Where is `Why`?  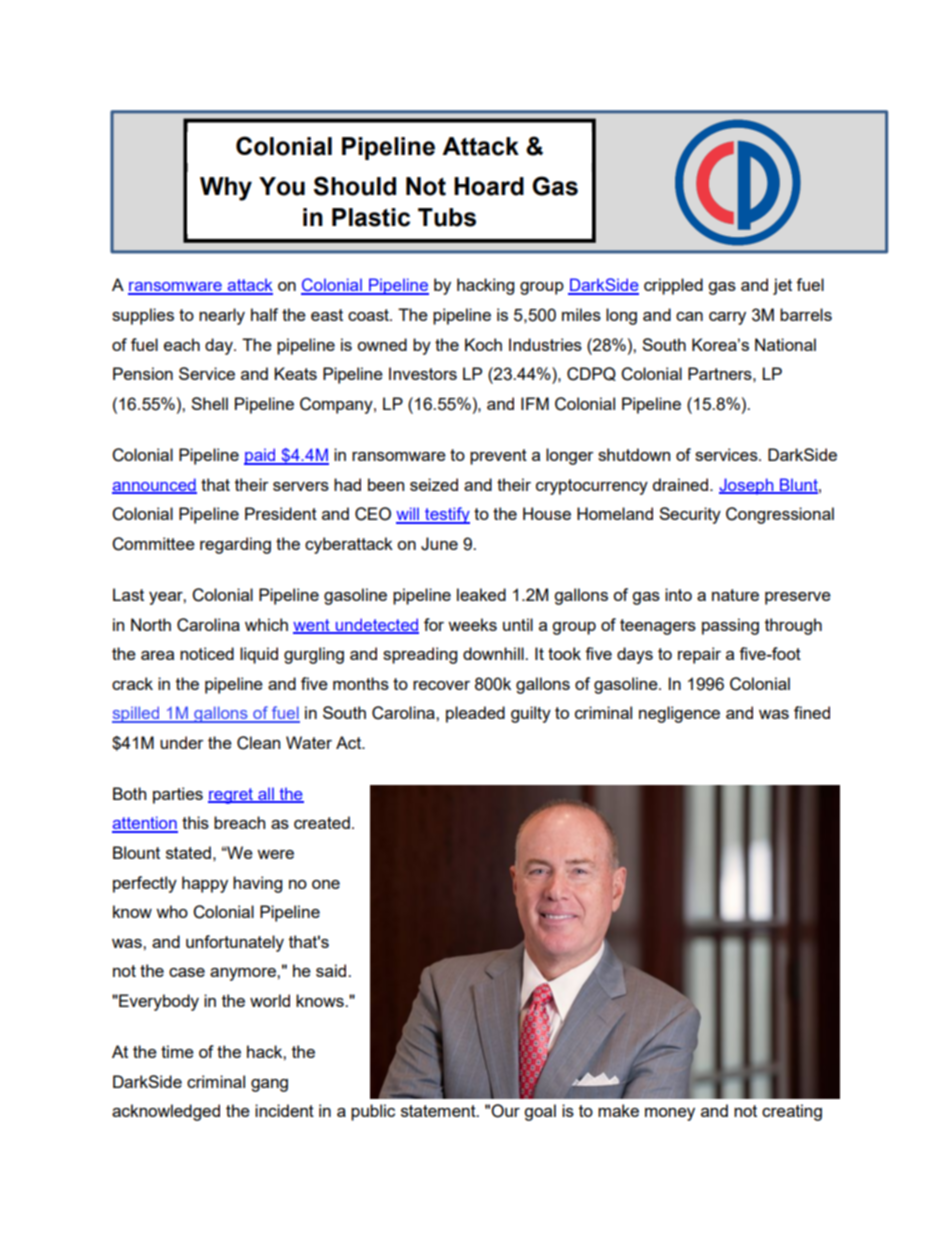
Why is located at coordinates (226, 189).
